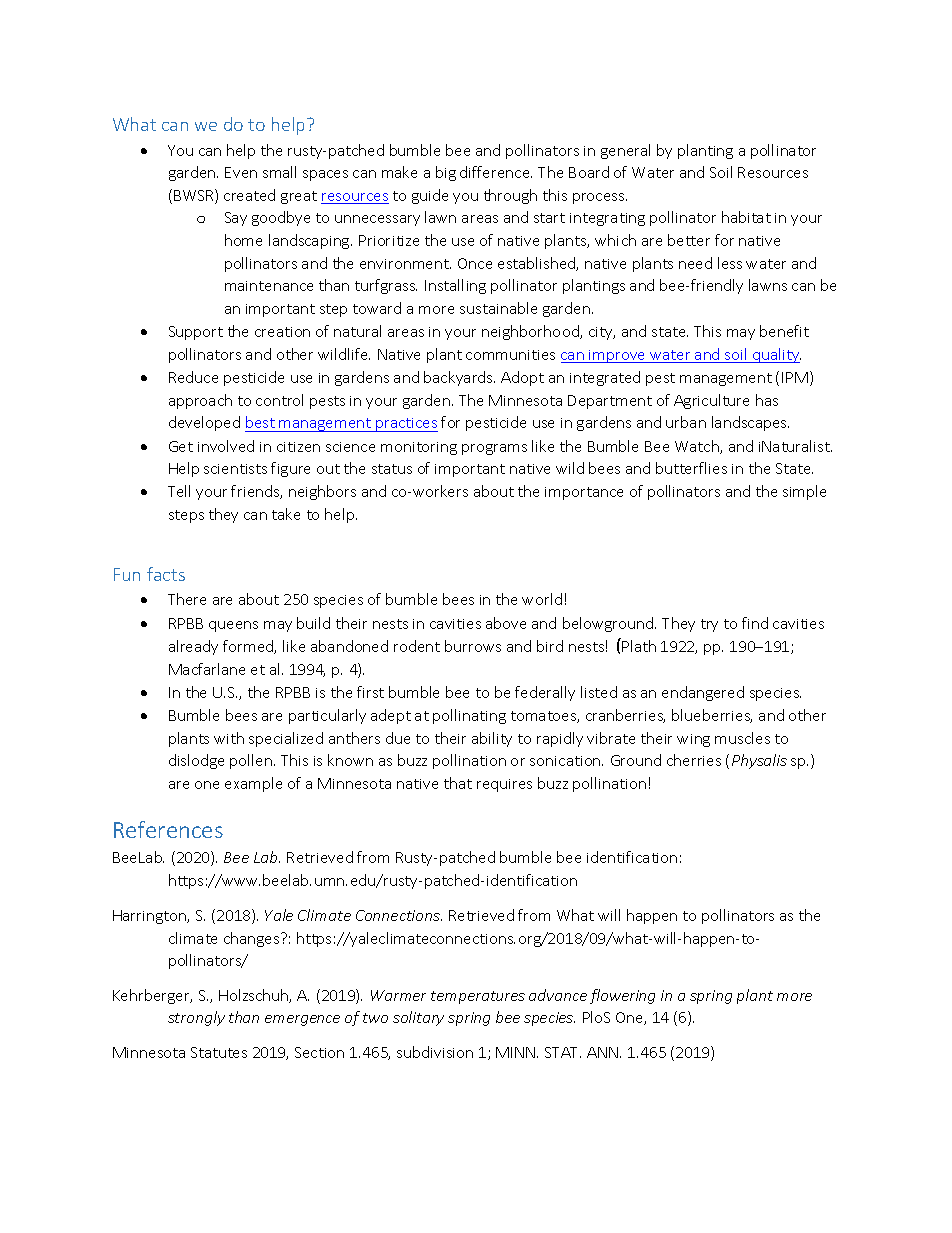 This screenshot has height=1233, width=952. I want to click on with, so click(229, 738).
